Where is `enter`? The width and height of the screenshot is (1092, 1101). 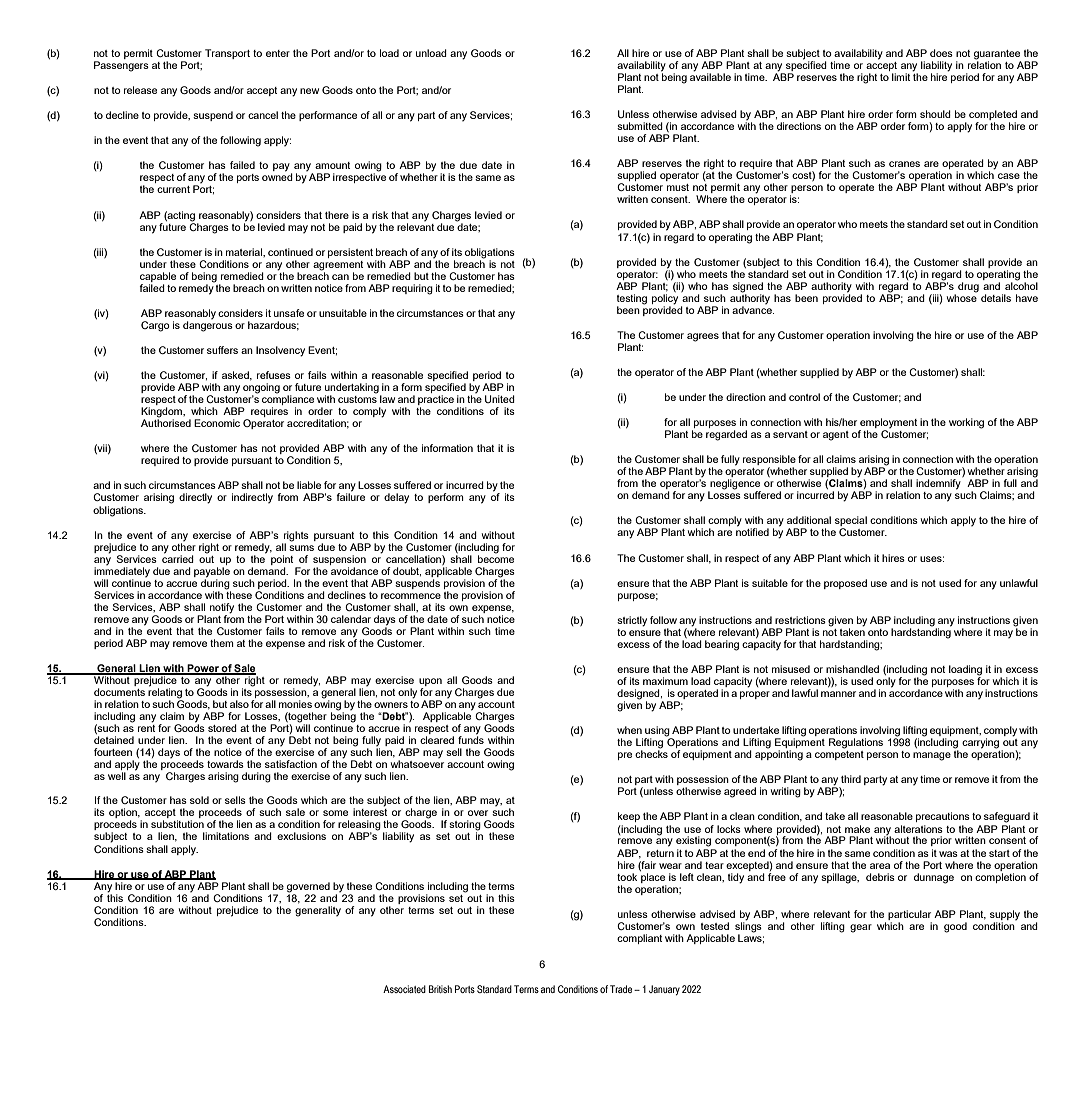 enter is located at coordinates (278, 53).
